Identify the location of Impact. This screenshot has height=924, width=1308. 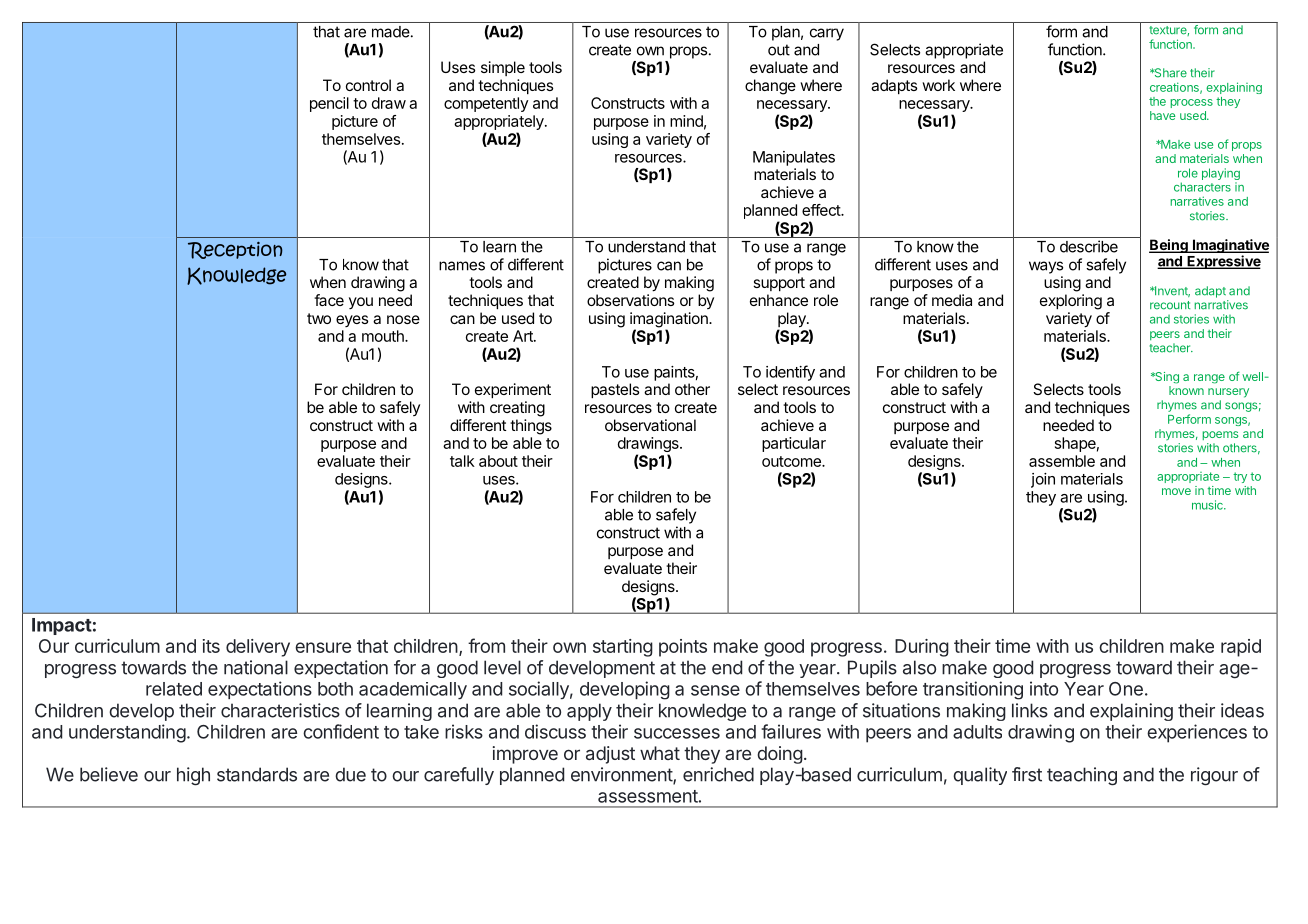
(62, 626).
